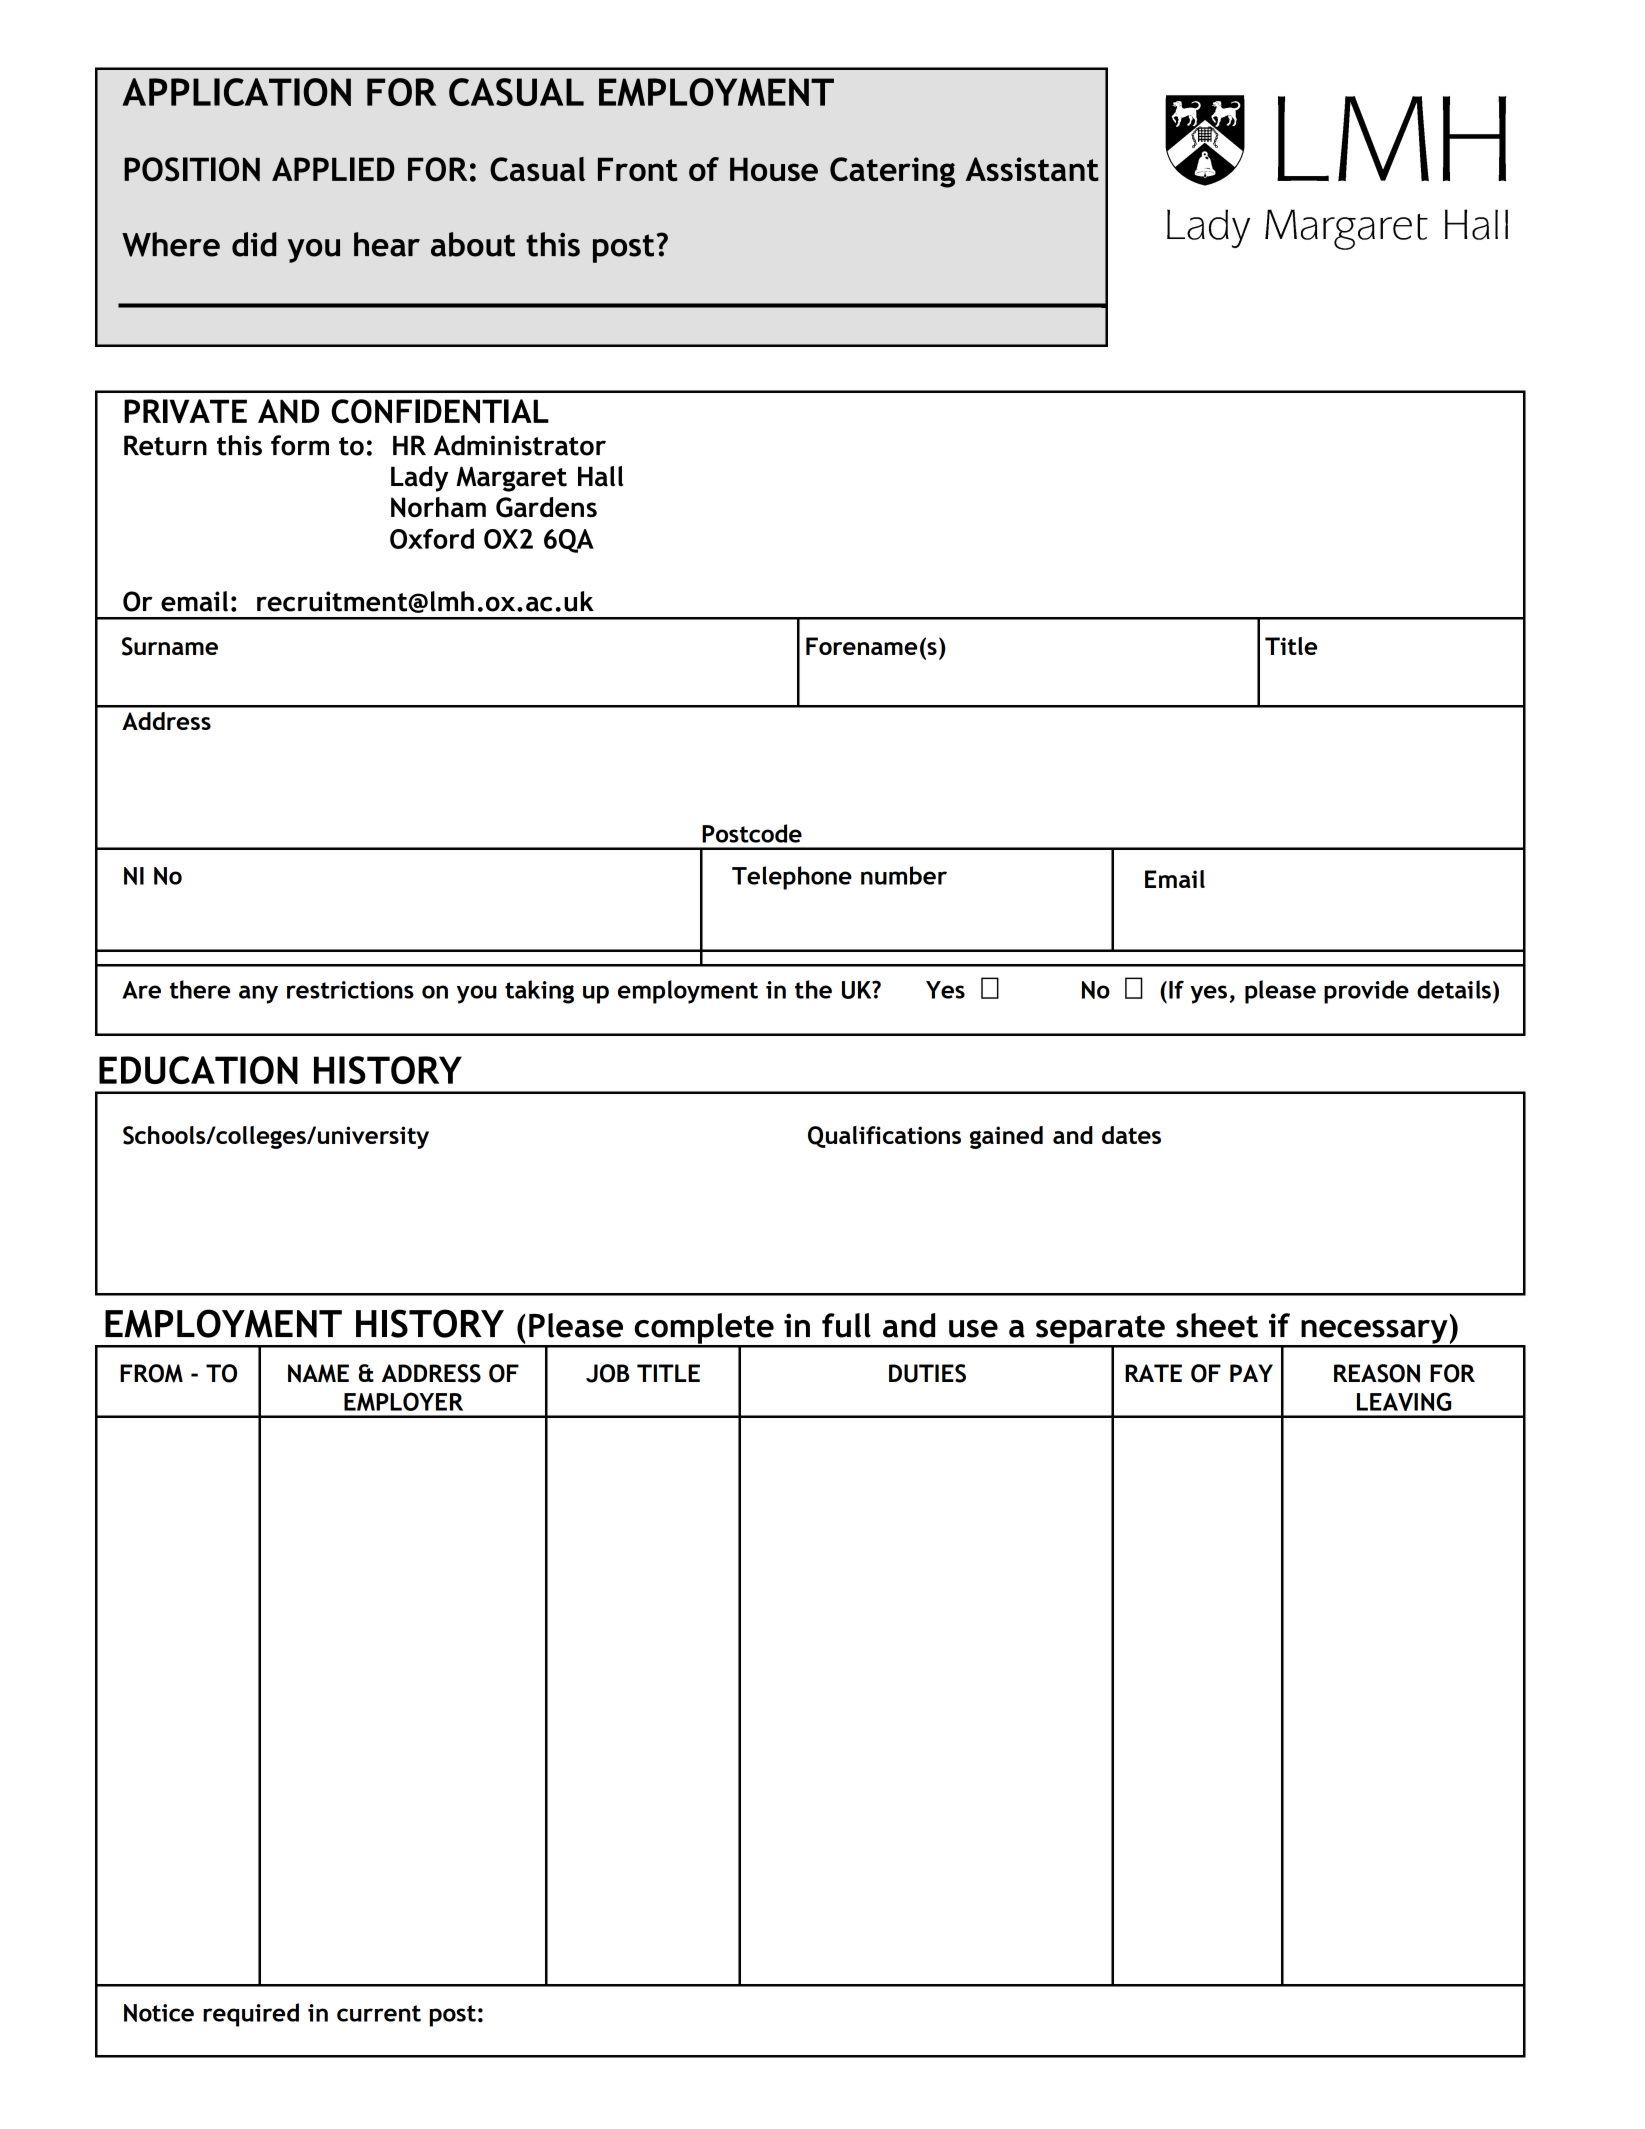  Describe the element at coordinates (403, 1401) in the screenshot. I see `EMPLOYER` at that location.
